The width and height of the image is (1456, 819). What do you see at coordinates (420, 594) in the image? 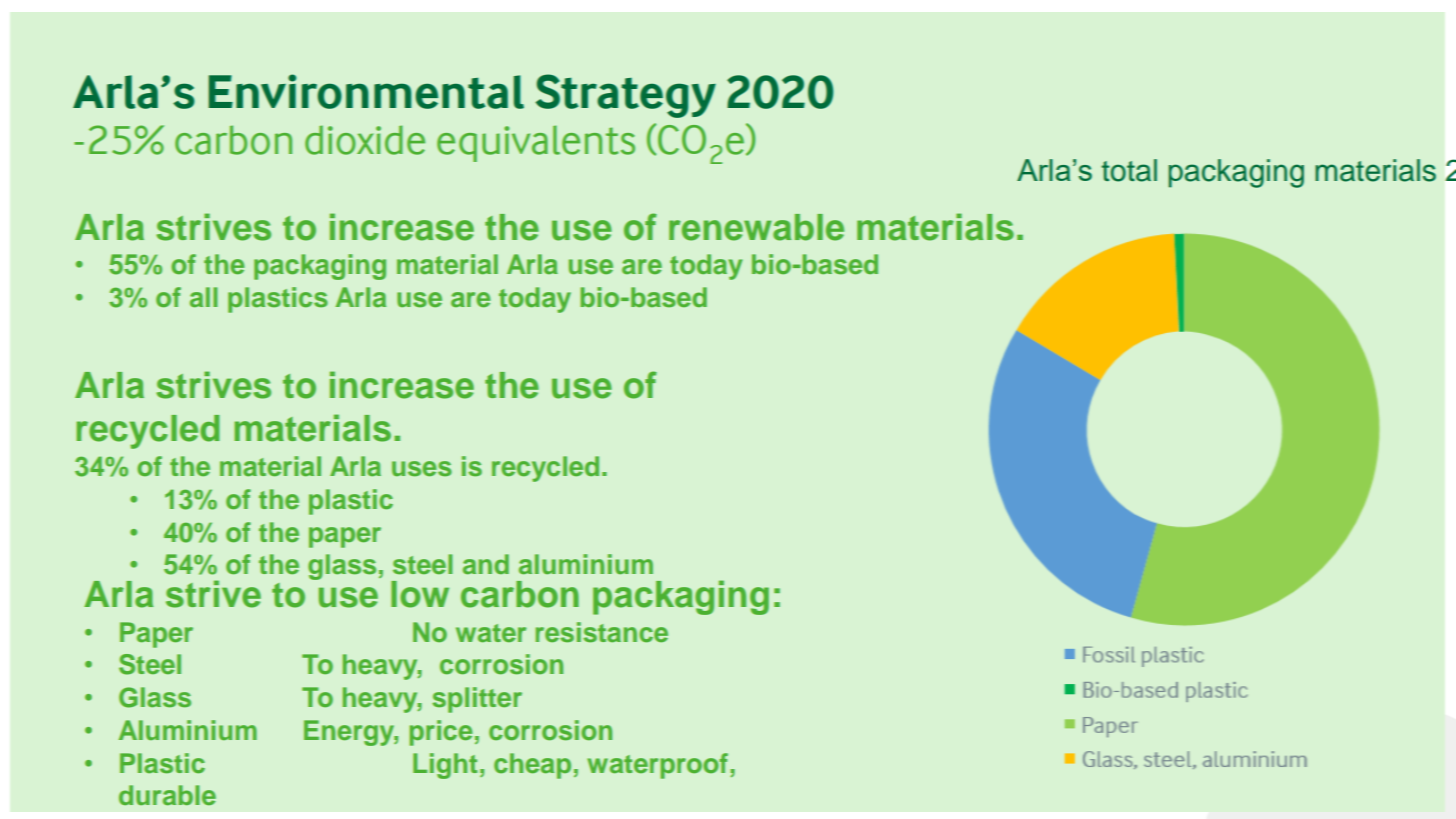
I see `low` at bounding box center [420, 594].
